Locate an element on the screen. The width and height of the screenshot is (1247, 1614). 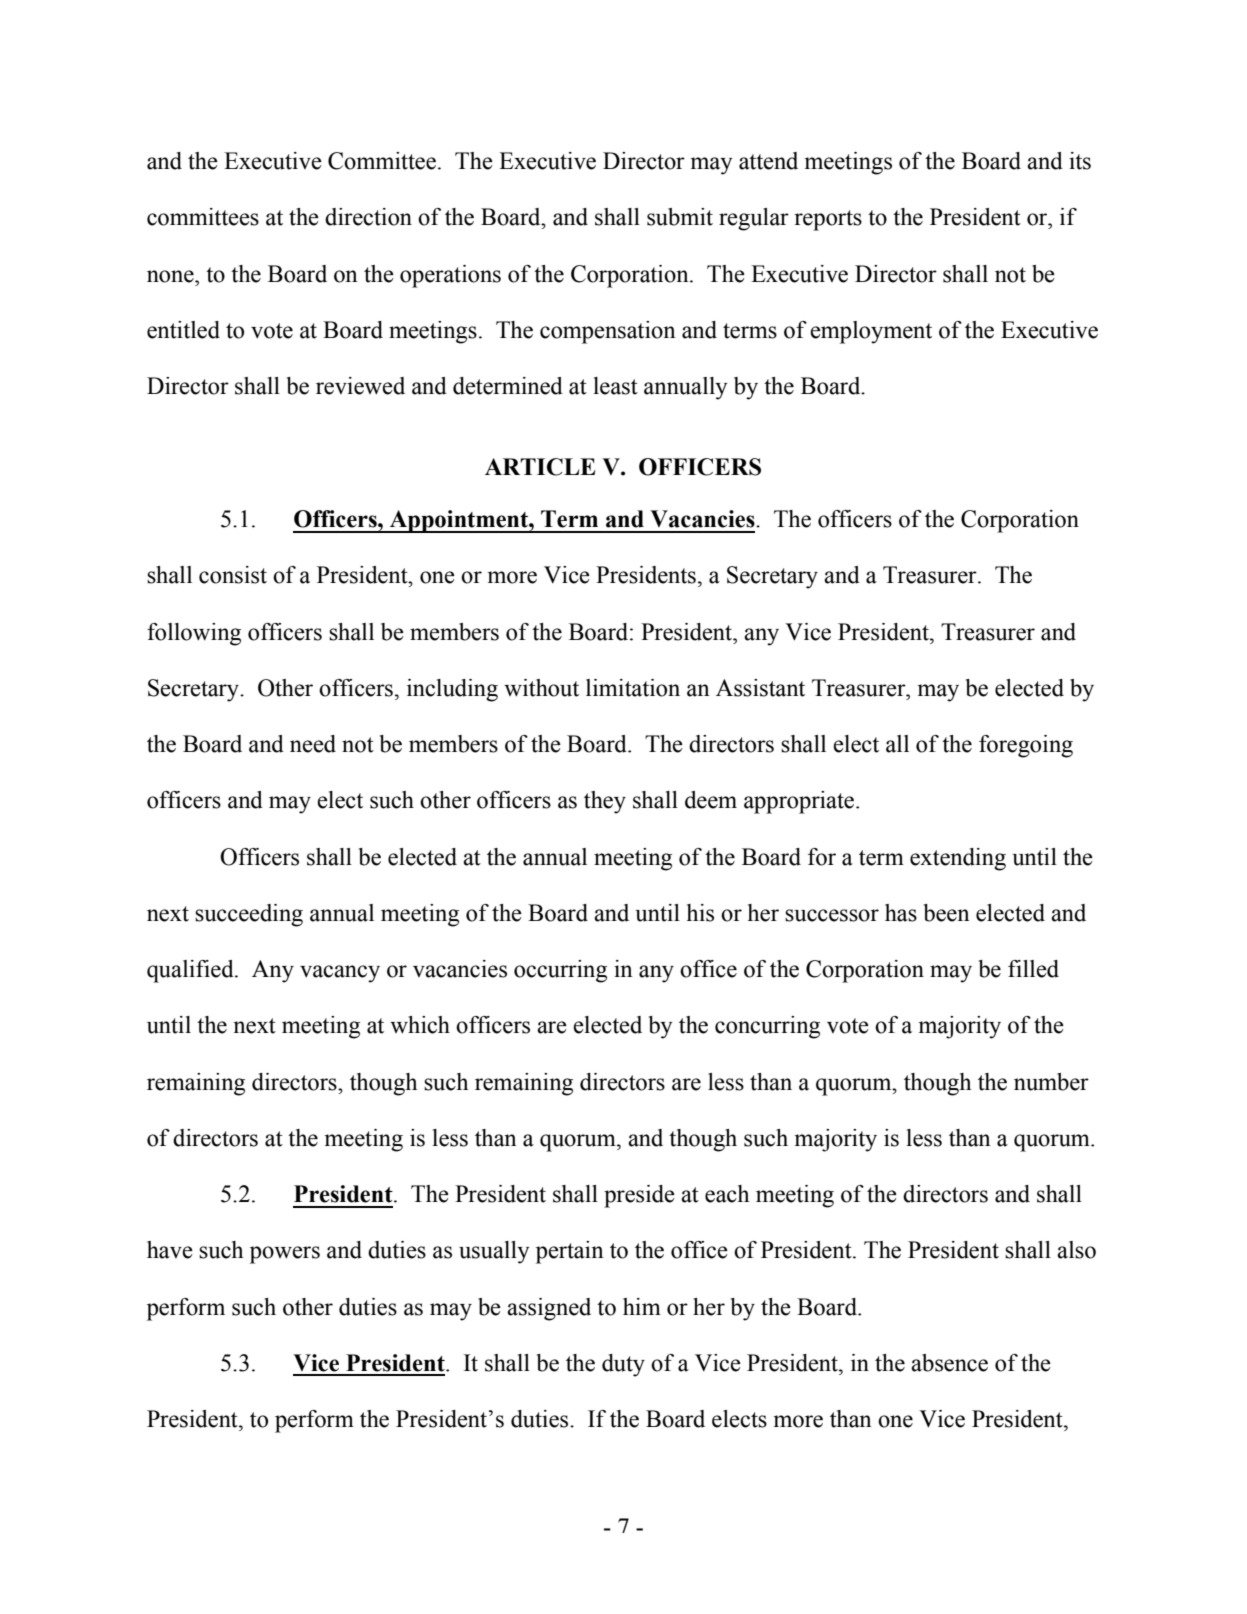
been is located at coordinates (947, 913).
